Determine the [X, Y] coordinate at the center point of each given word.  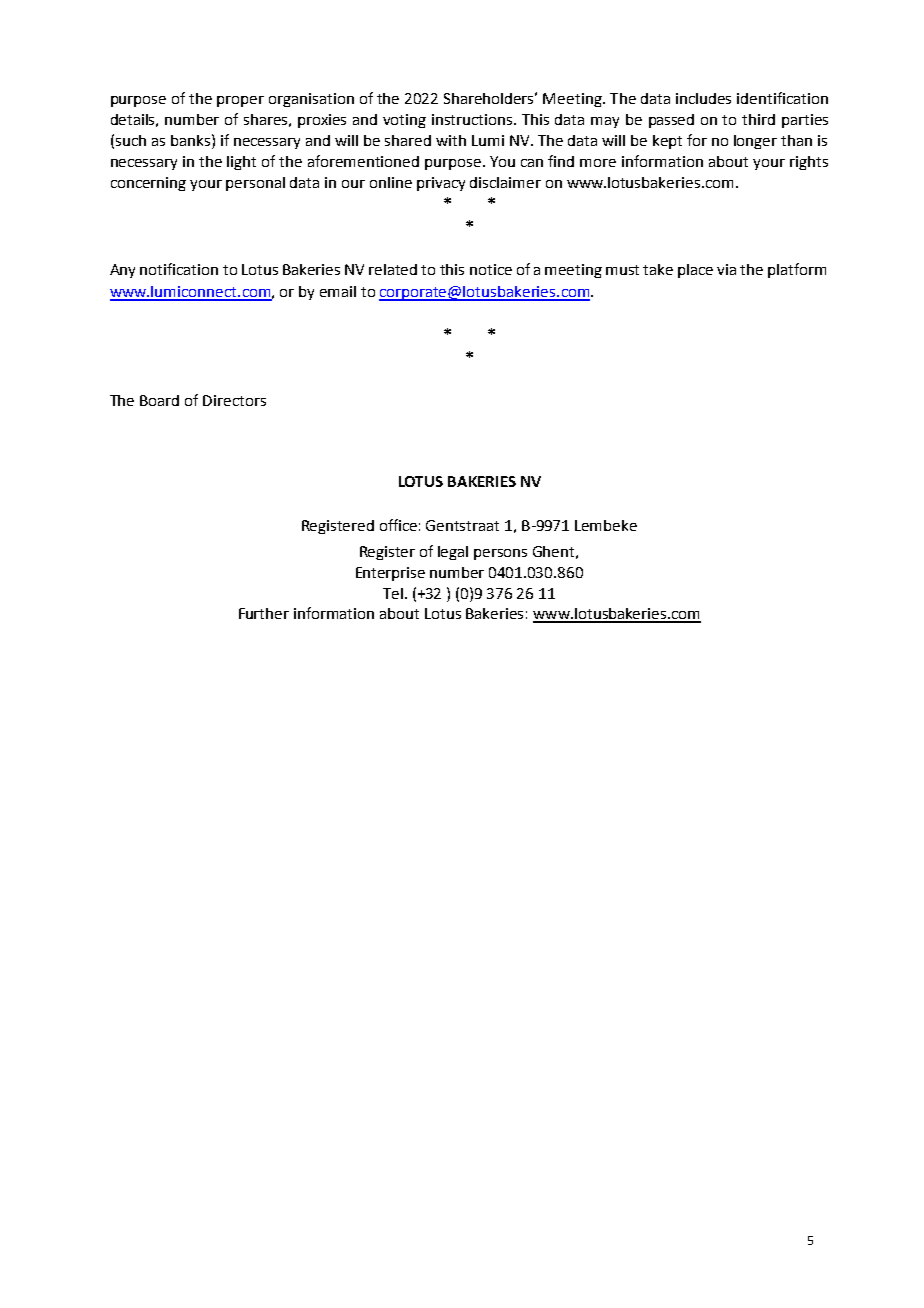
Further [264, 613]
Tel [393, 593]
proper [240, 101]
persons [500, 554]
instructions [473, 119]
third [758, 119]
